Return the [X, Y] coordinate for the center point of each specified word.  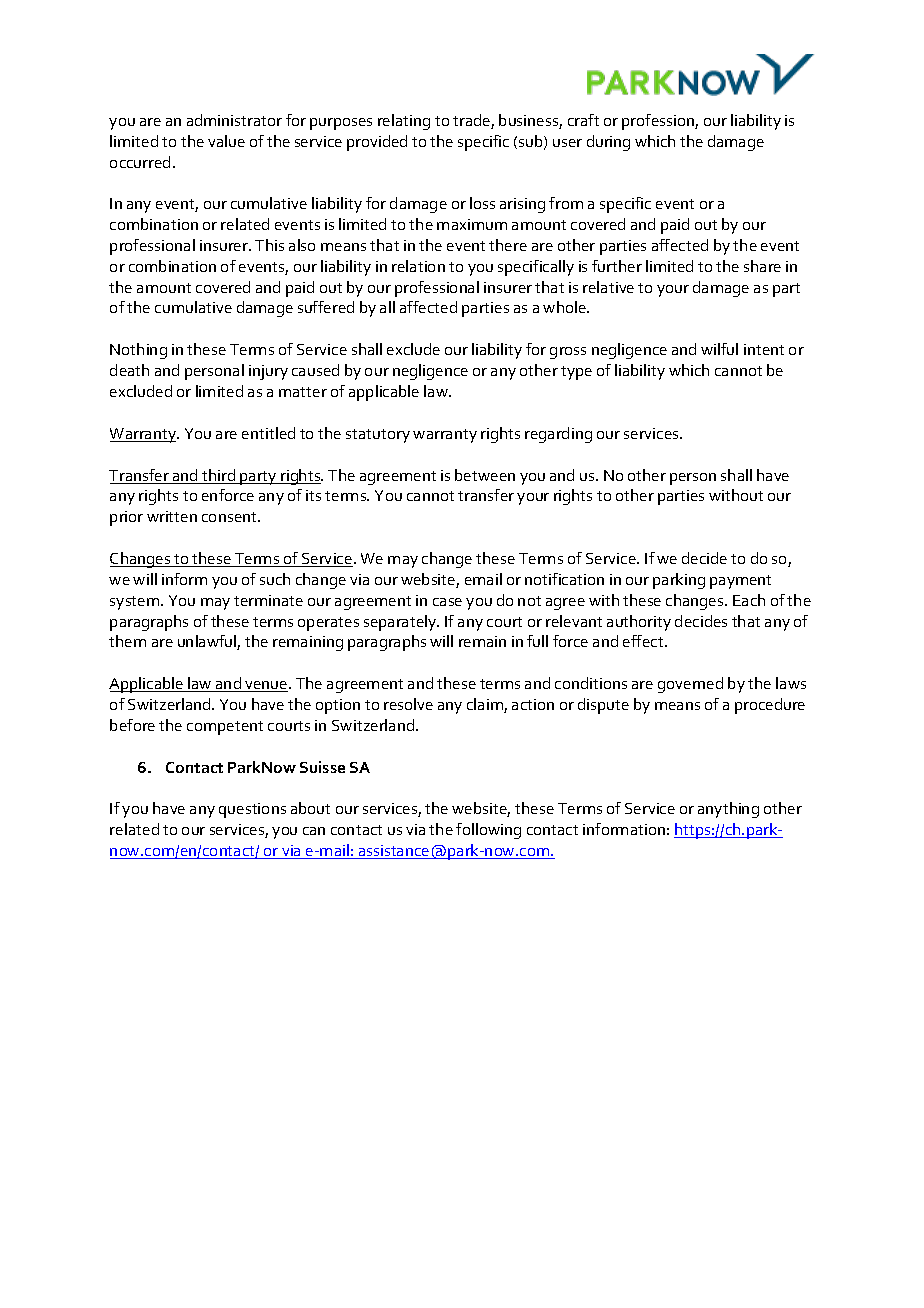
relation [418, 266]
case [447, 602]
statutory [378, 436]
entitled [268, 433]
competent [225, 728]
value [226, 141]
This [269, 245]
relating [404, 122]
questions [252, 810]
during [608, 143]
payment [740, 582]
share [762, 266]
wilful [719, 349]
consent [231, 517]
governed [690, 685]
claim [486, 705]
